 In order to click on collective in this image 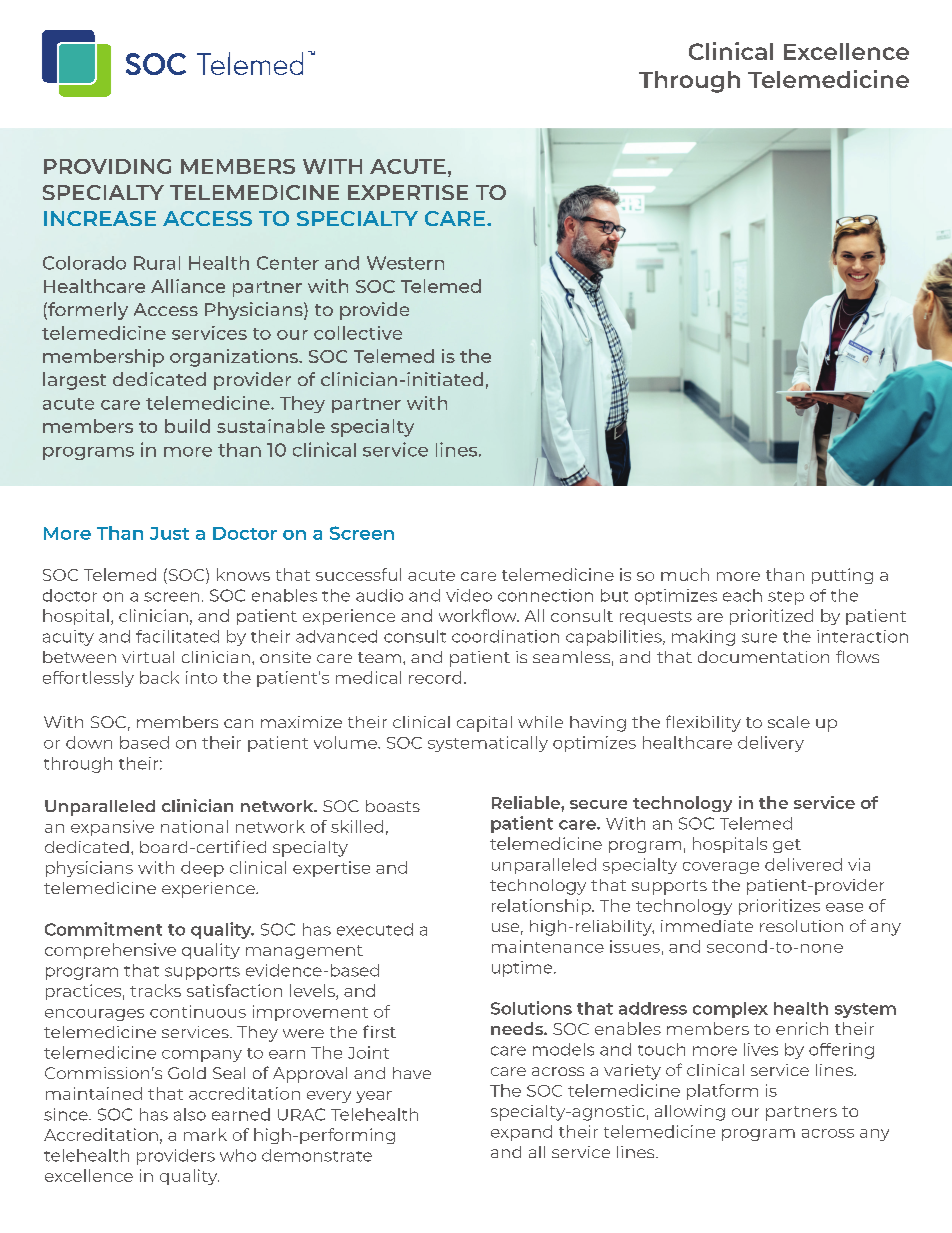, I will do `click(358, 333)`.
